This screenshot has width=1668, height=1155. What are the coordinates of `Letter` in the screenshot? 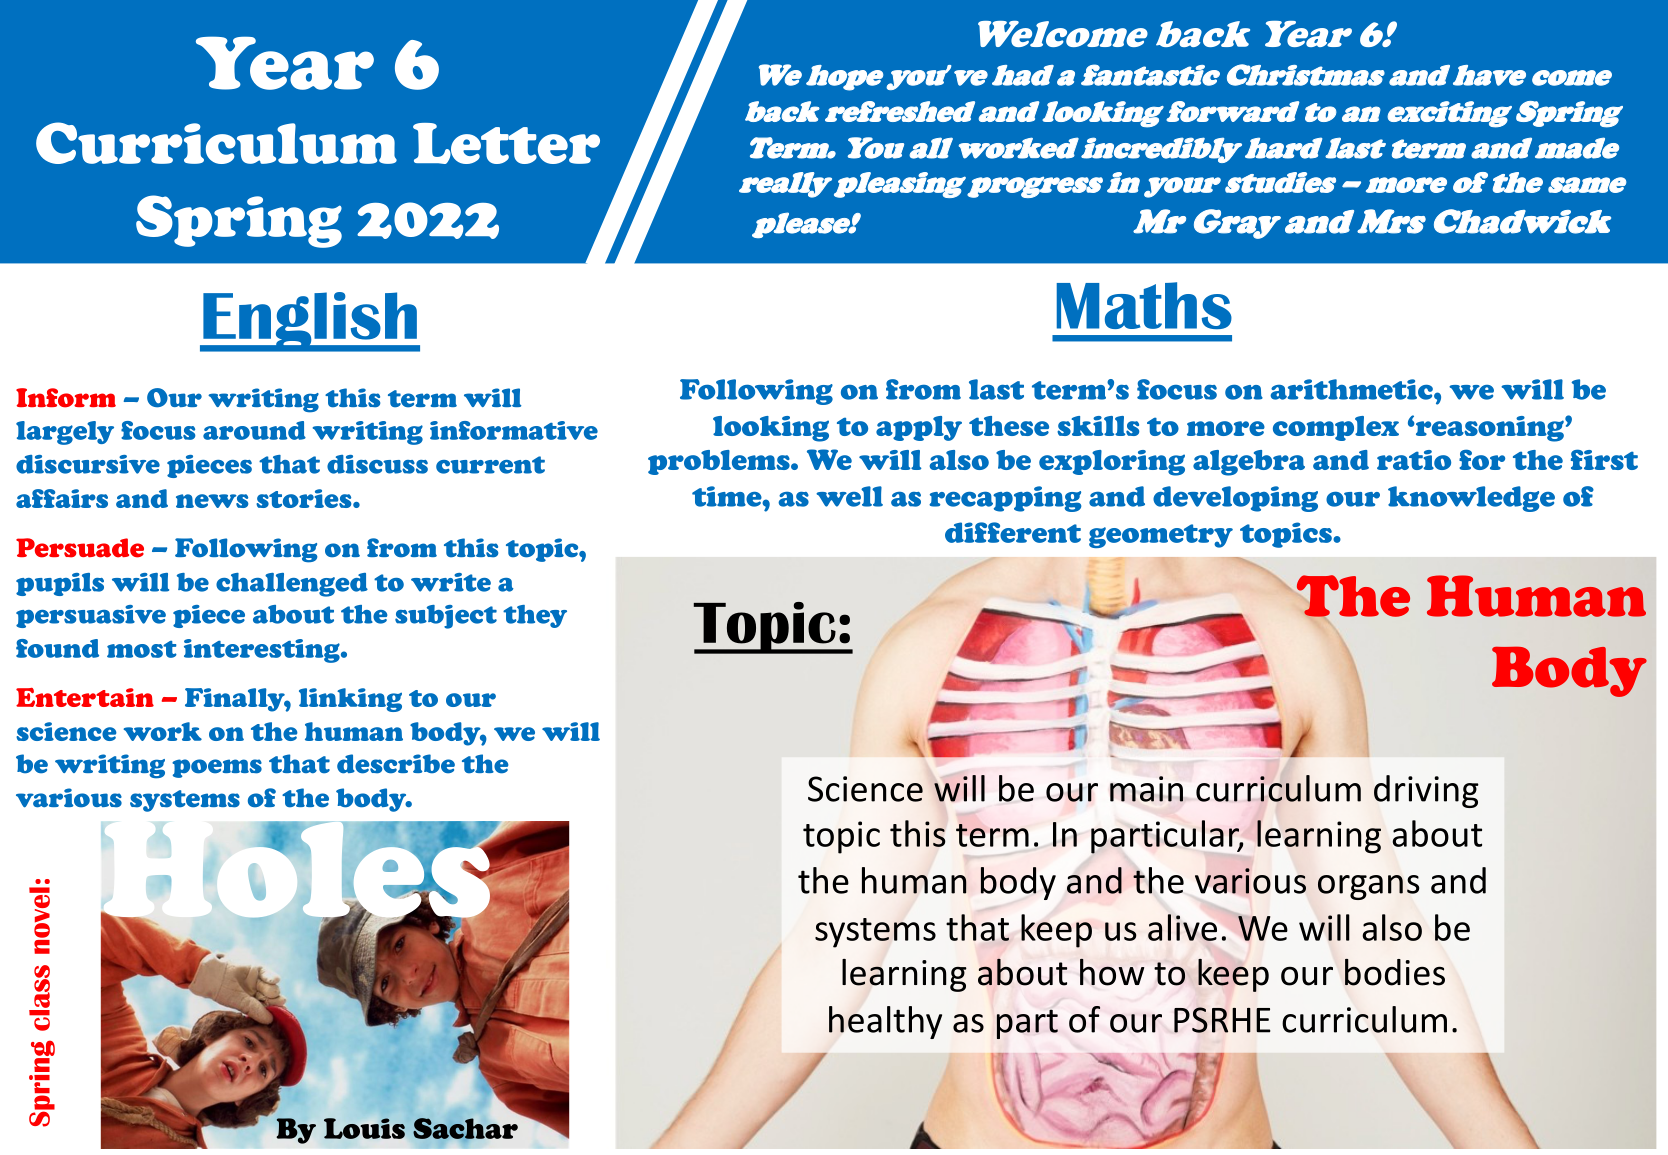 It's located at (506, 143).
